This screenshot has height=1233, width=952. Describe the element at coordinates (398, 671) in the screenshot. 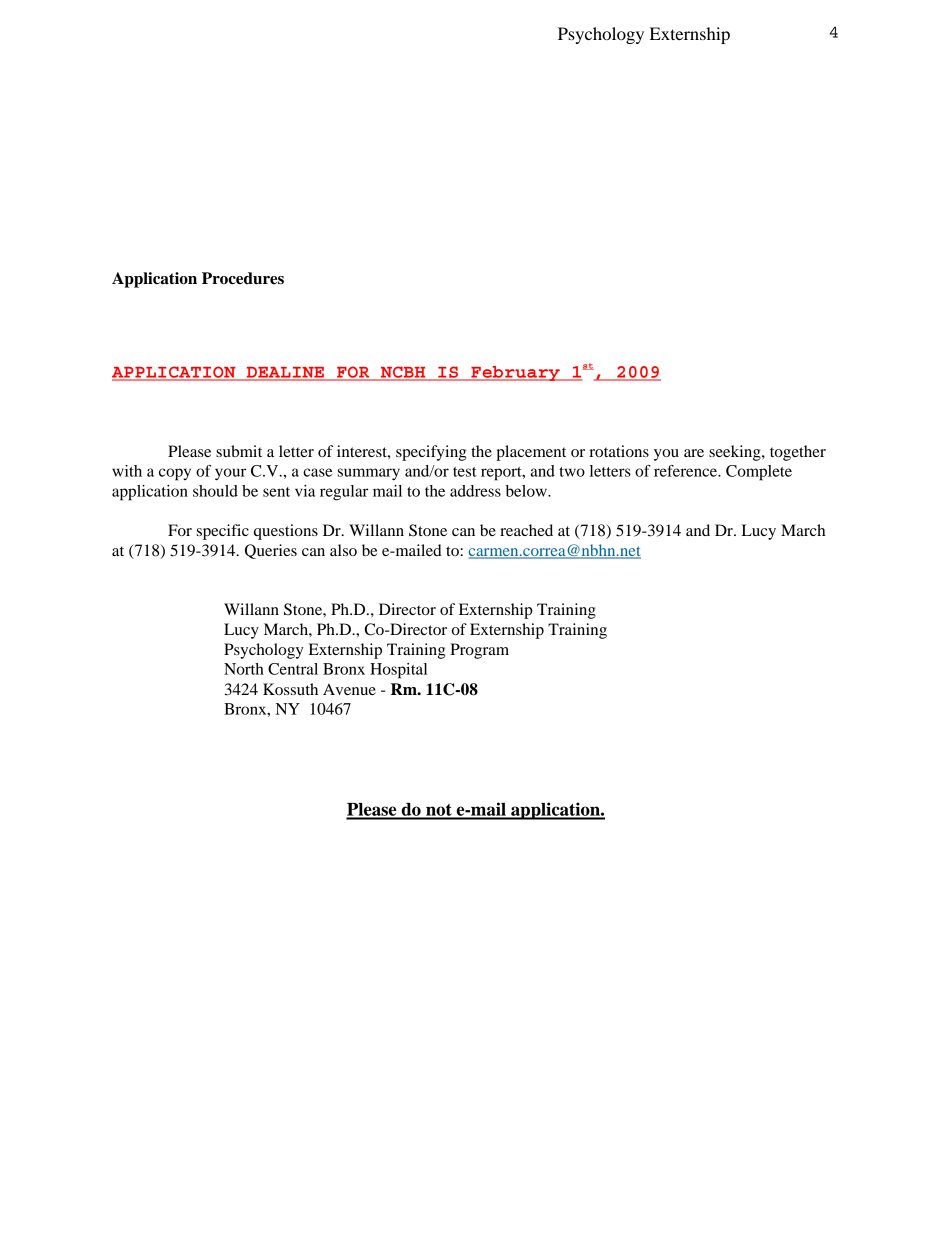

I see `Hospital` at that location.
